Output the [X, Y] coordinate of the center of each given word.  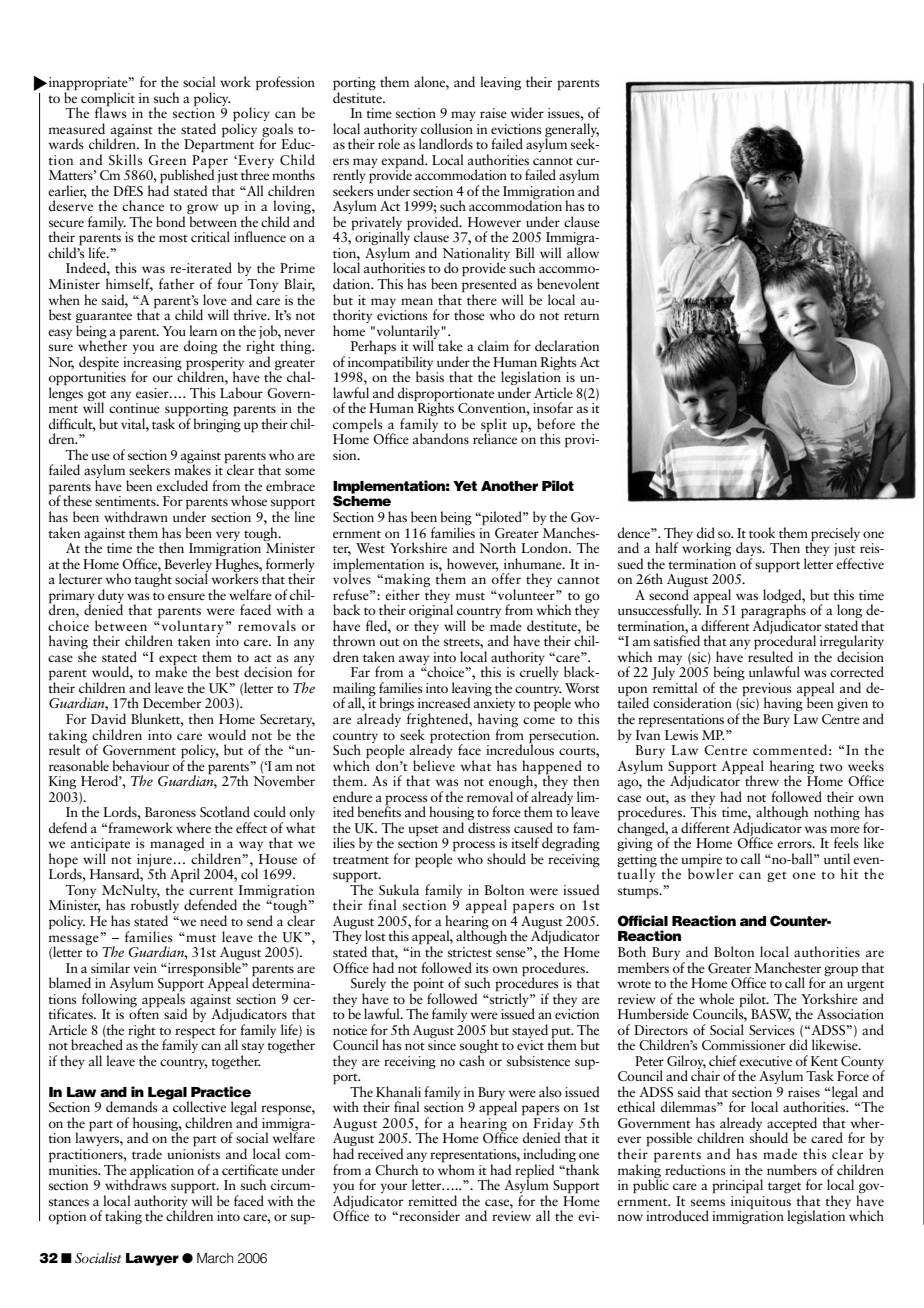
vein [145, 968]
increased [444, 702]
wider [527, 112]
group [841, 971]
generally [572, 129]
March [215, 1258]
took [762, 532]
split [494, 426]
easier [153, 393]
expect [179, 660]
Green [167, 160]
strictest [470, 952]
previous [767, 691]
